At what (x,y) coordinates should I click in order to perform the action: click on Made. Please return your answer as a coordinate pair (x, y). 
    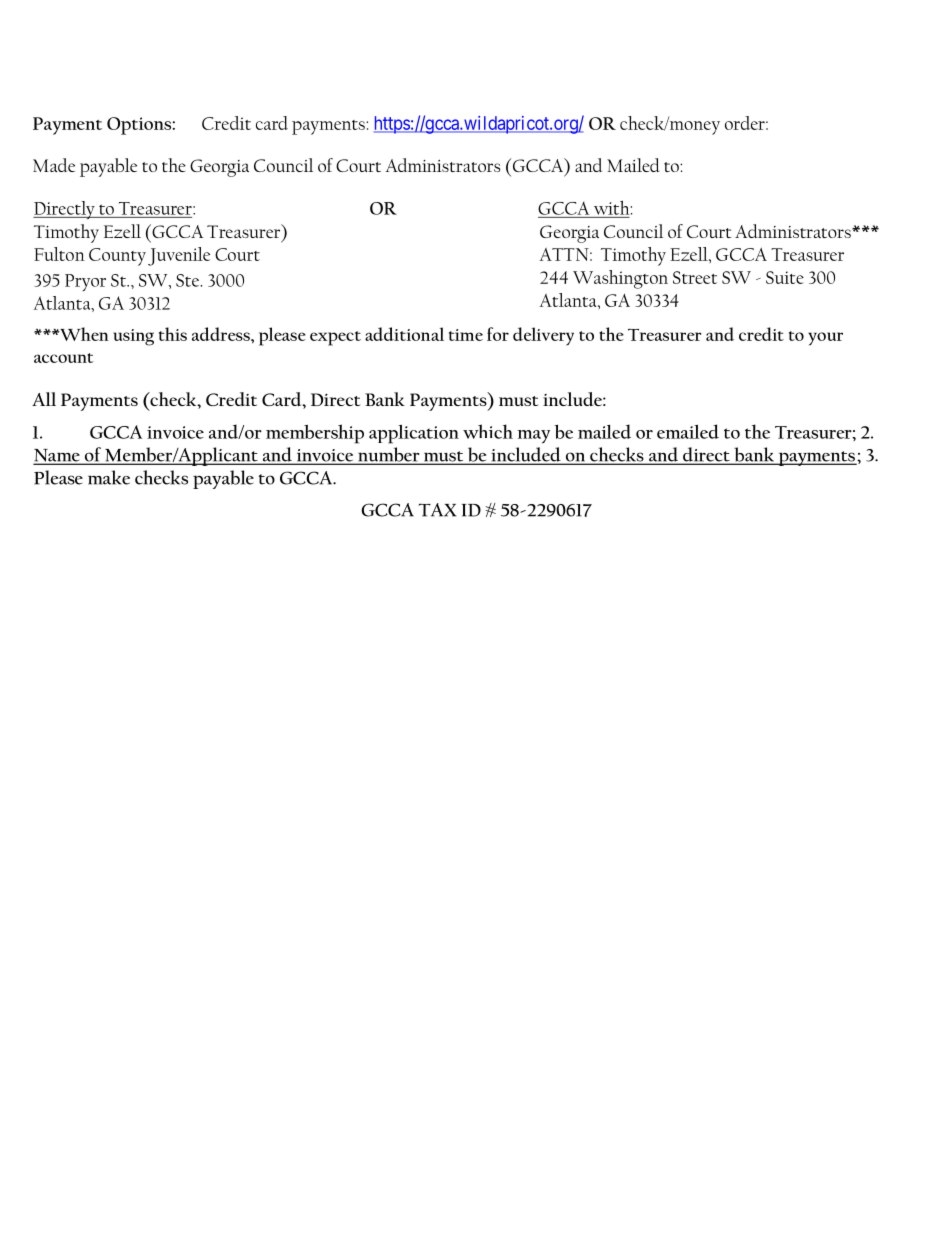
    Looking at the image, I should click on (54, 165).
